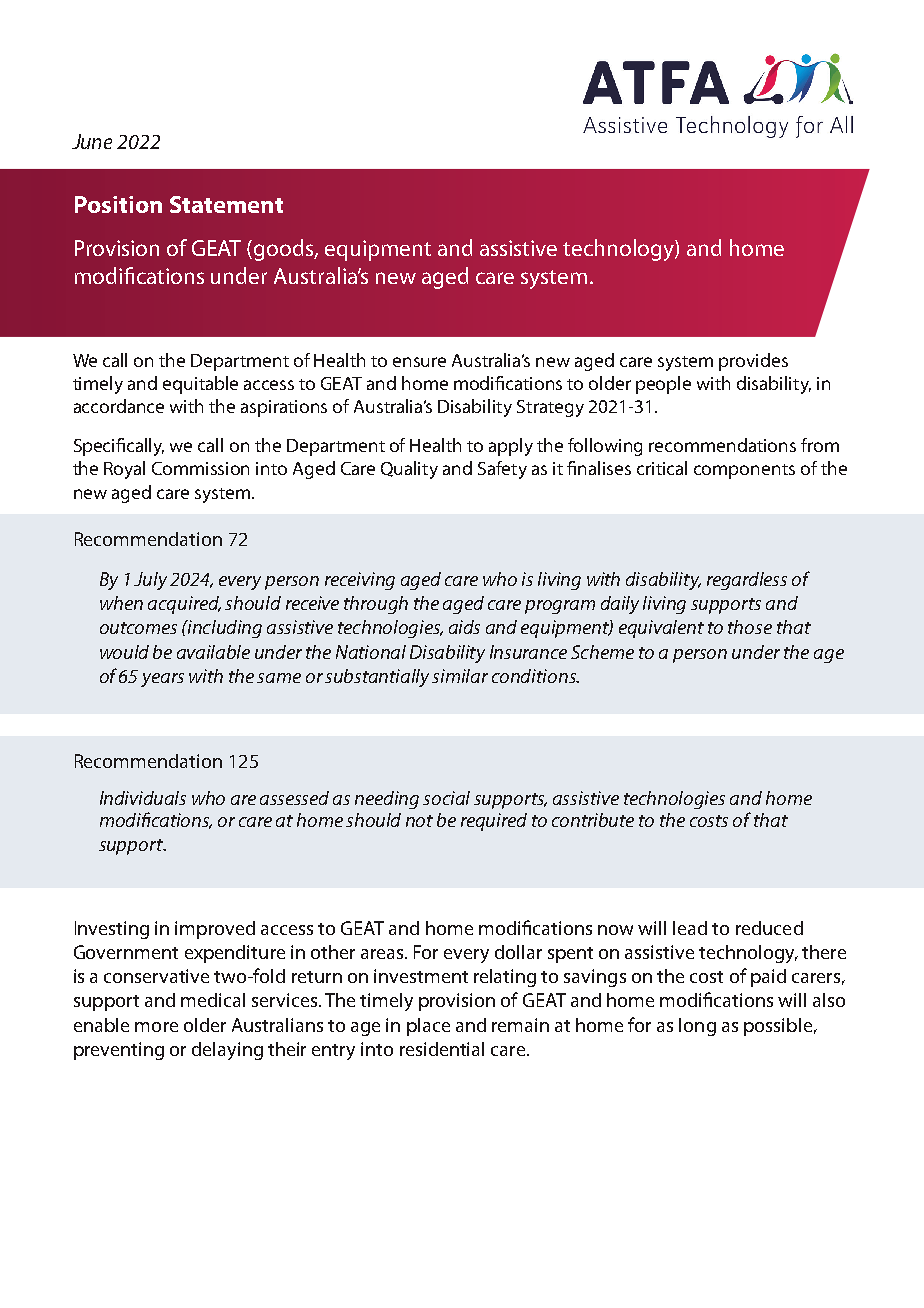 The width and height of the document is (924, 1308). Describe the element at coordinates (428, 1027) in the document. I see `place` at that location.
